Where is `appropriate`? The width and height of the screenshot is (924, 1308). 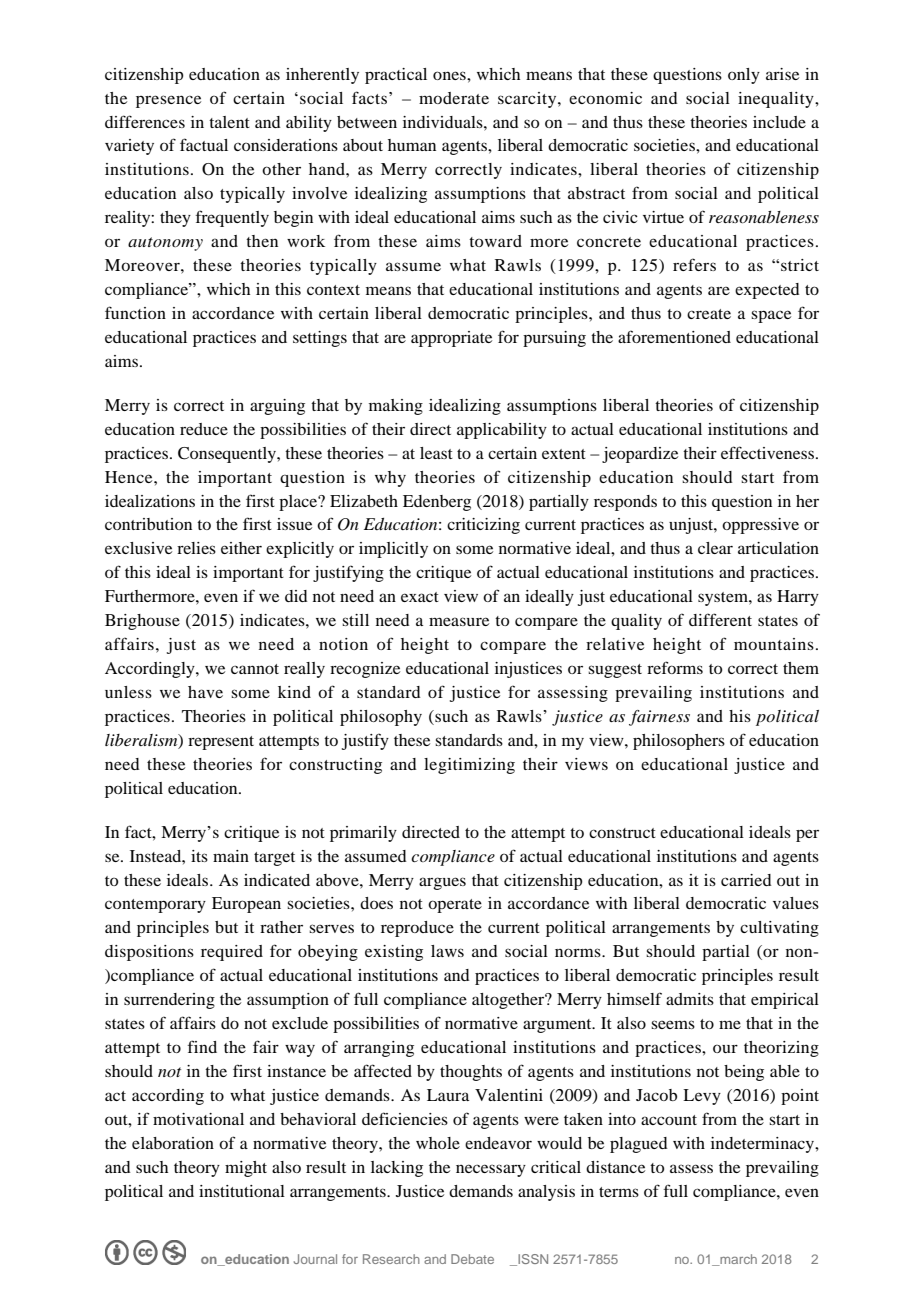
appropriate is located at coordinates (451, 339).
